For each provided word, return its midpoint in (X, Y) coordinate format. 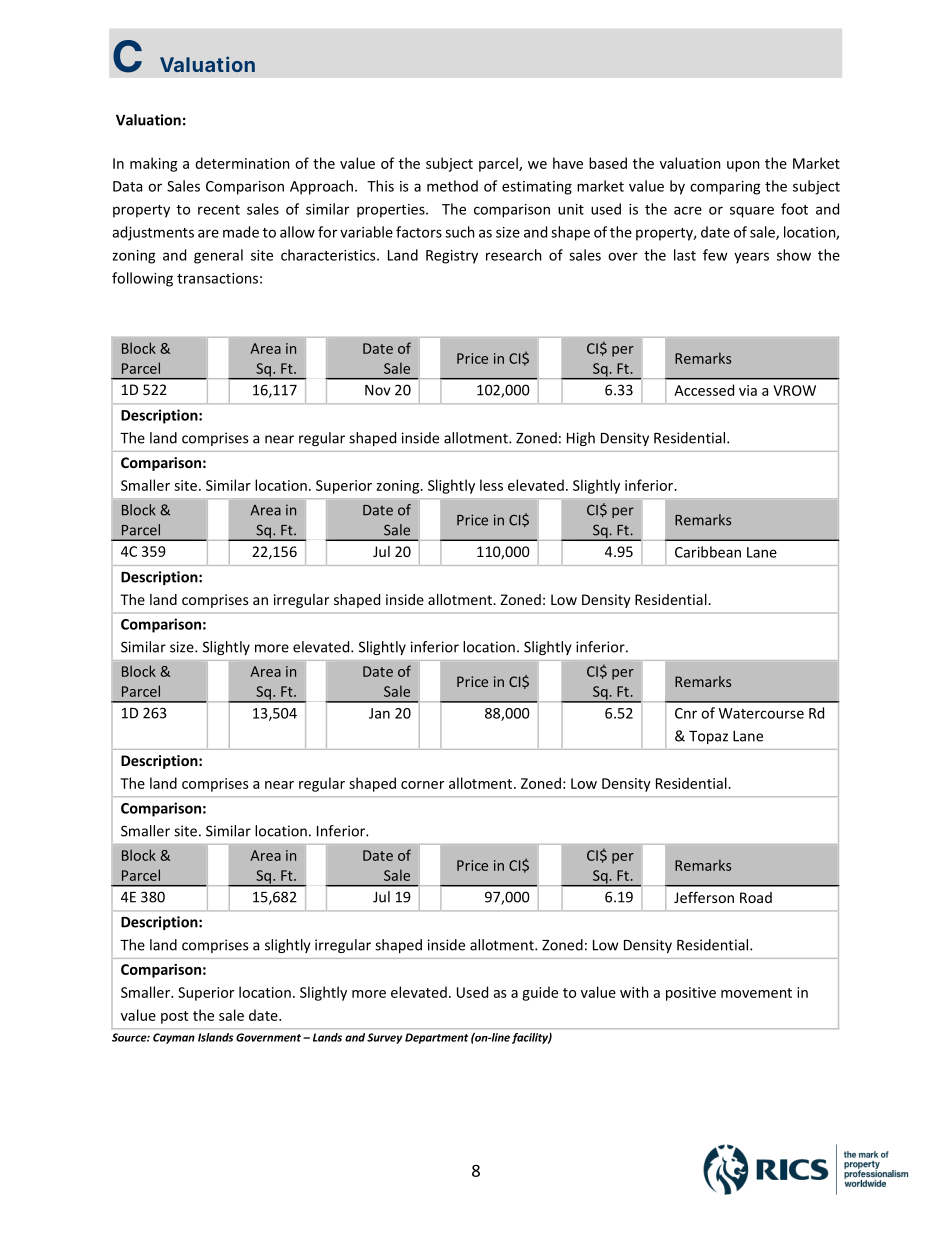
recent (219, 210)
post (174, 1017)
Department (436, 1038)
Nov (378, 390)
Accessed (704, 390)
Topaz (708, 737)
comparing (725, 188)
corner (422, 785)
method (452, 186)
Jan (379, 713)
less (491, 485)
